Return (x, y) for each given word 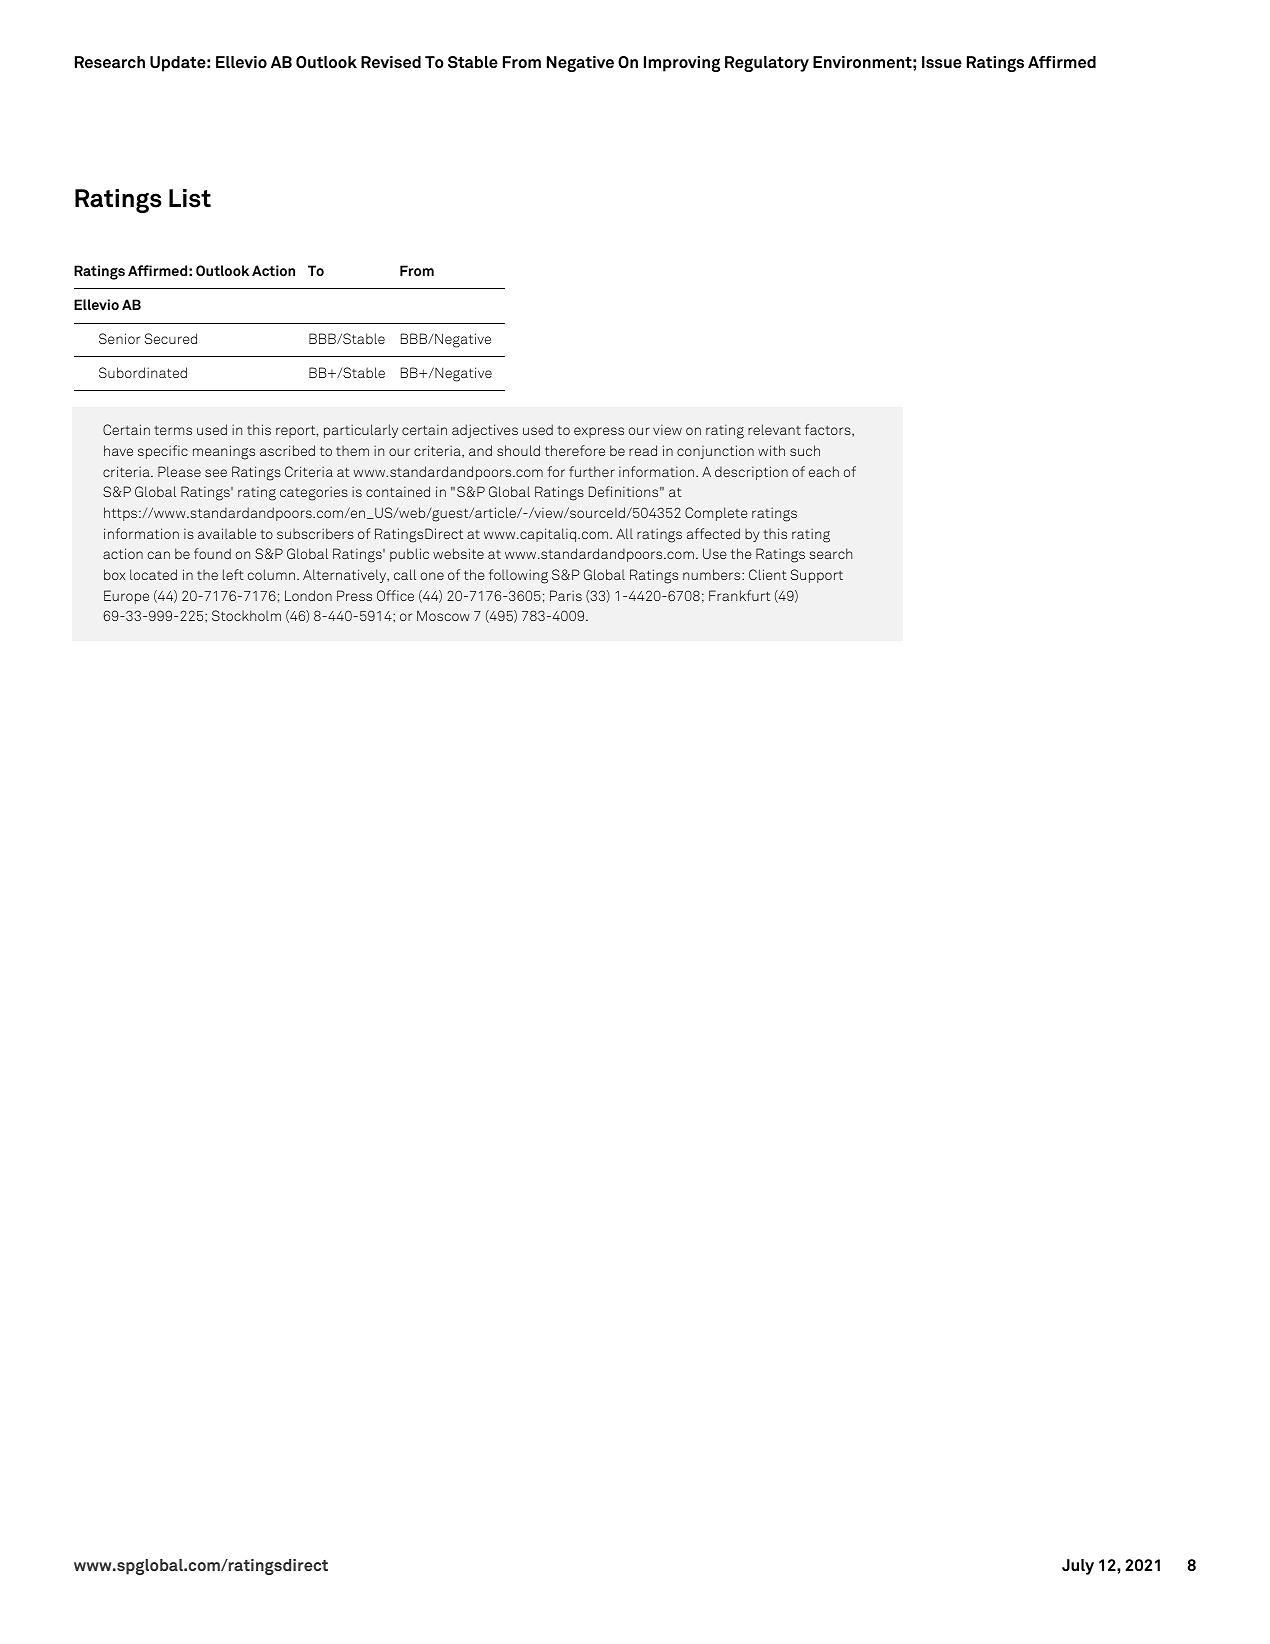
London (308, 595)
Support (817, 576)
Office (395, 595)
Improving (682, 64)
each (824, 471)
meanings (224, 452)
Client (768, 574)
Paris (566, 595)
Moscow (443, 615)
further (592, 471)
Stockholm (246, 615)
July (1078, 1567)
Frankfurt (739, 595)
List (190, 198)
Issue (942, 62)
